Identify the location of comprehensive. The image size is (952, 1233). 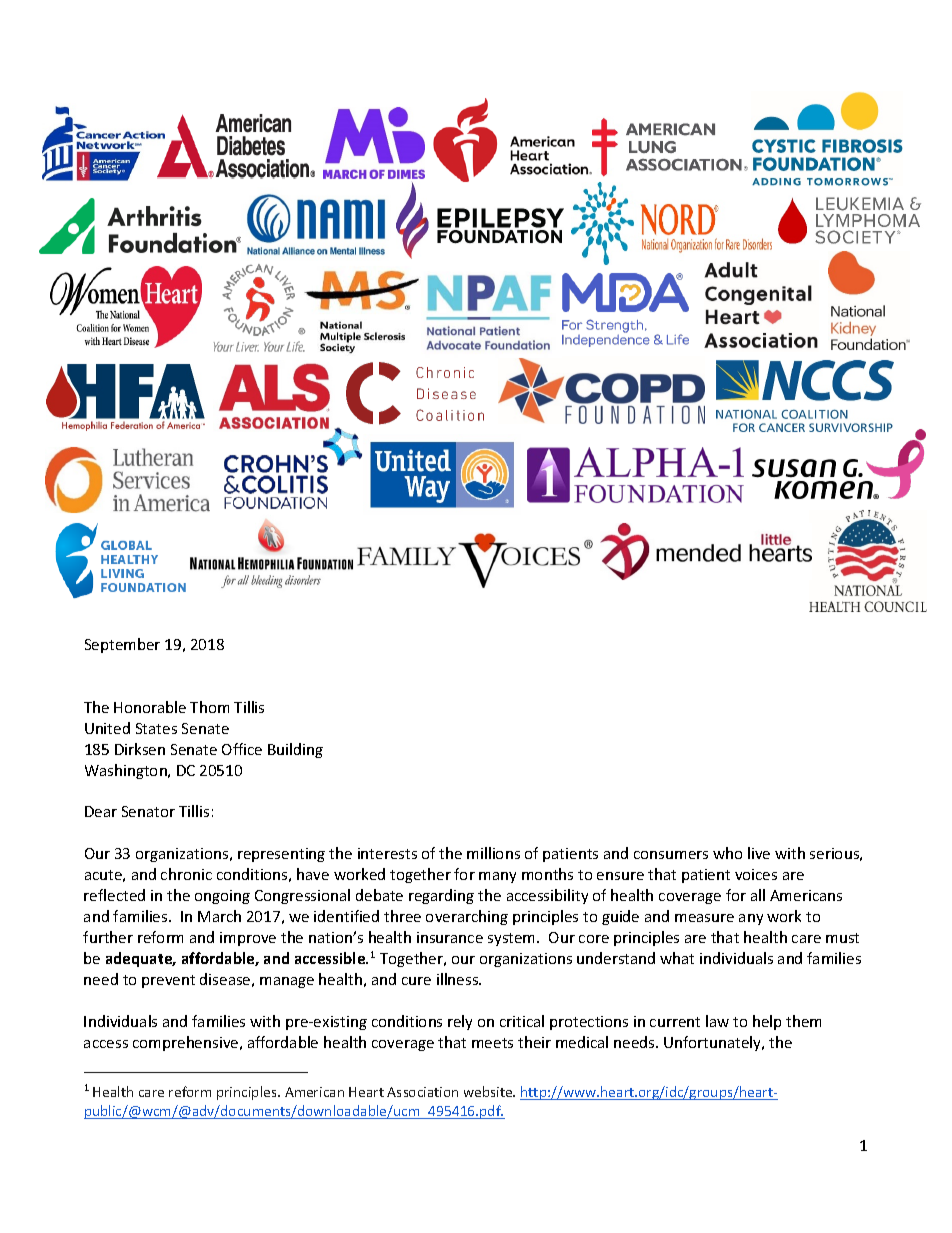
(187, 1043).
